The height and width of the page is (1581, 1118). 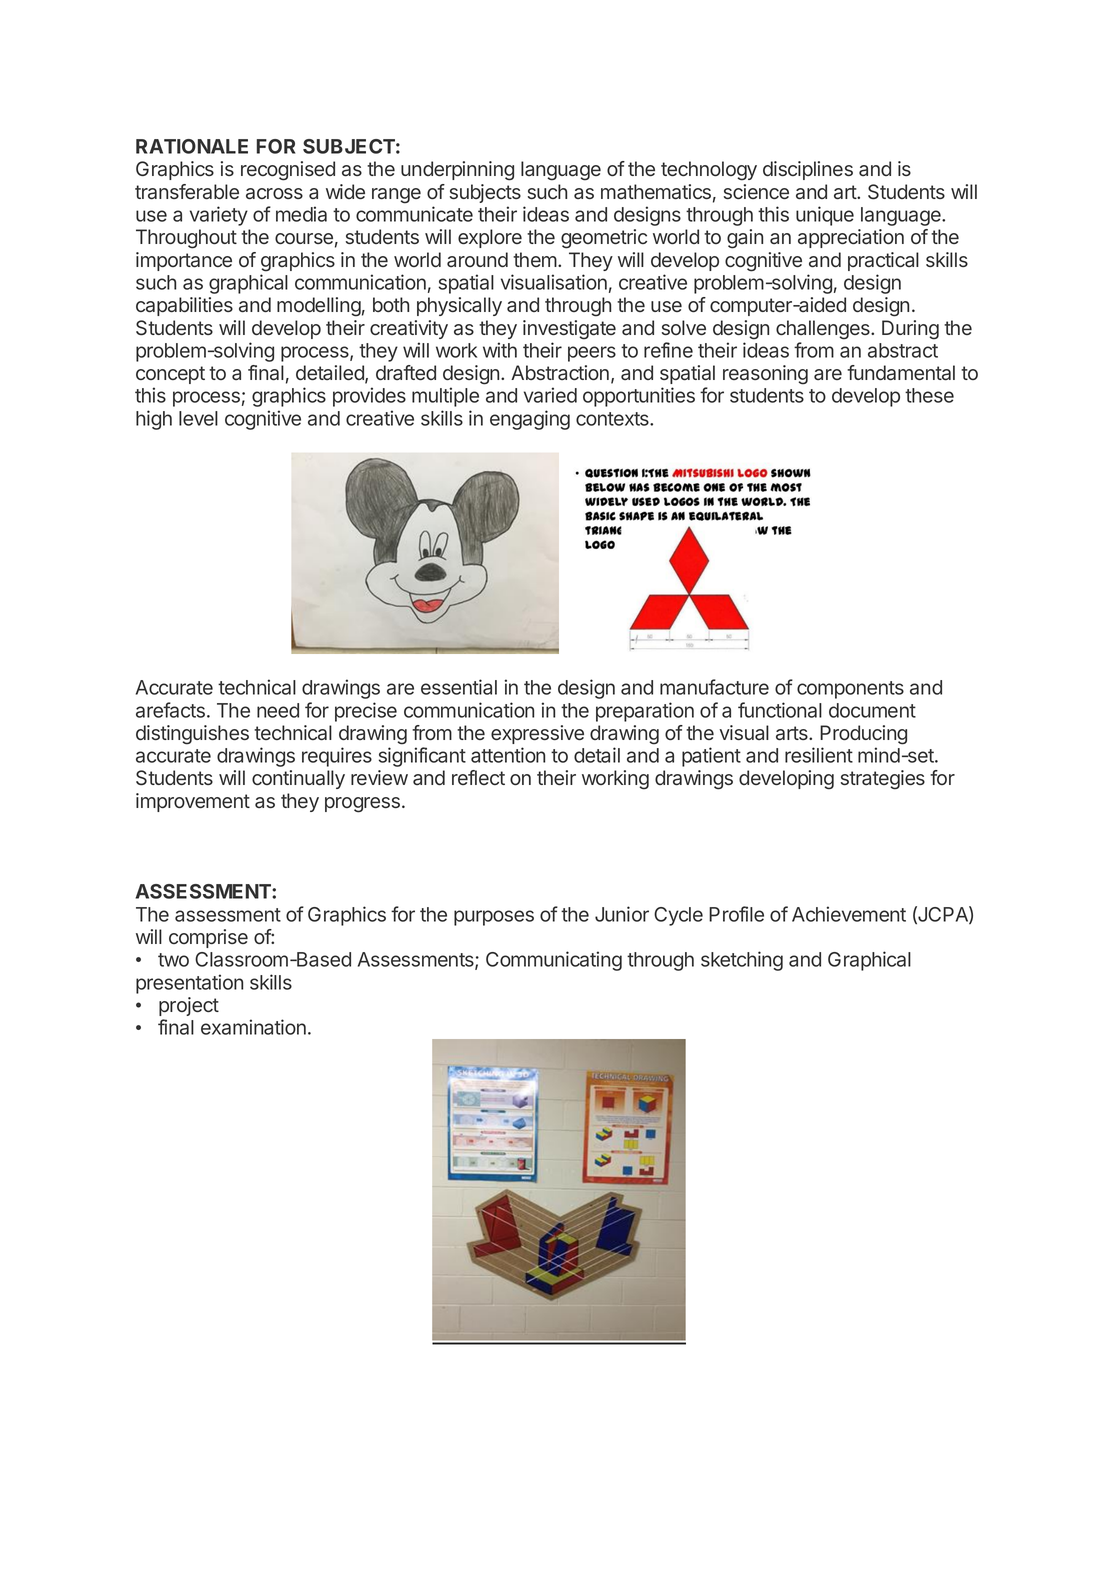 What do you see at coordinates (929, 395) in the page?
I see `these` at bounding box center [929, 395].
